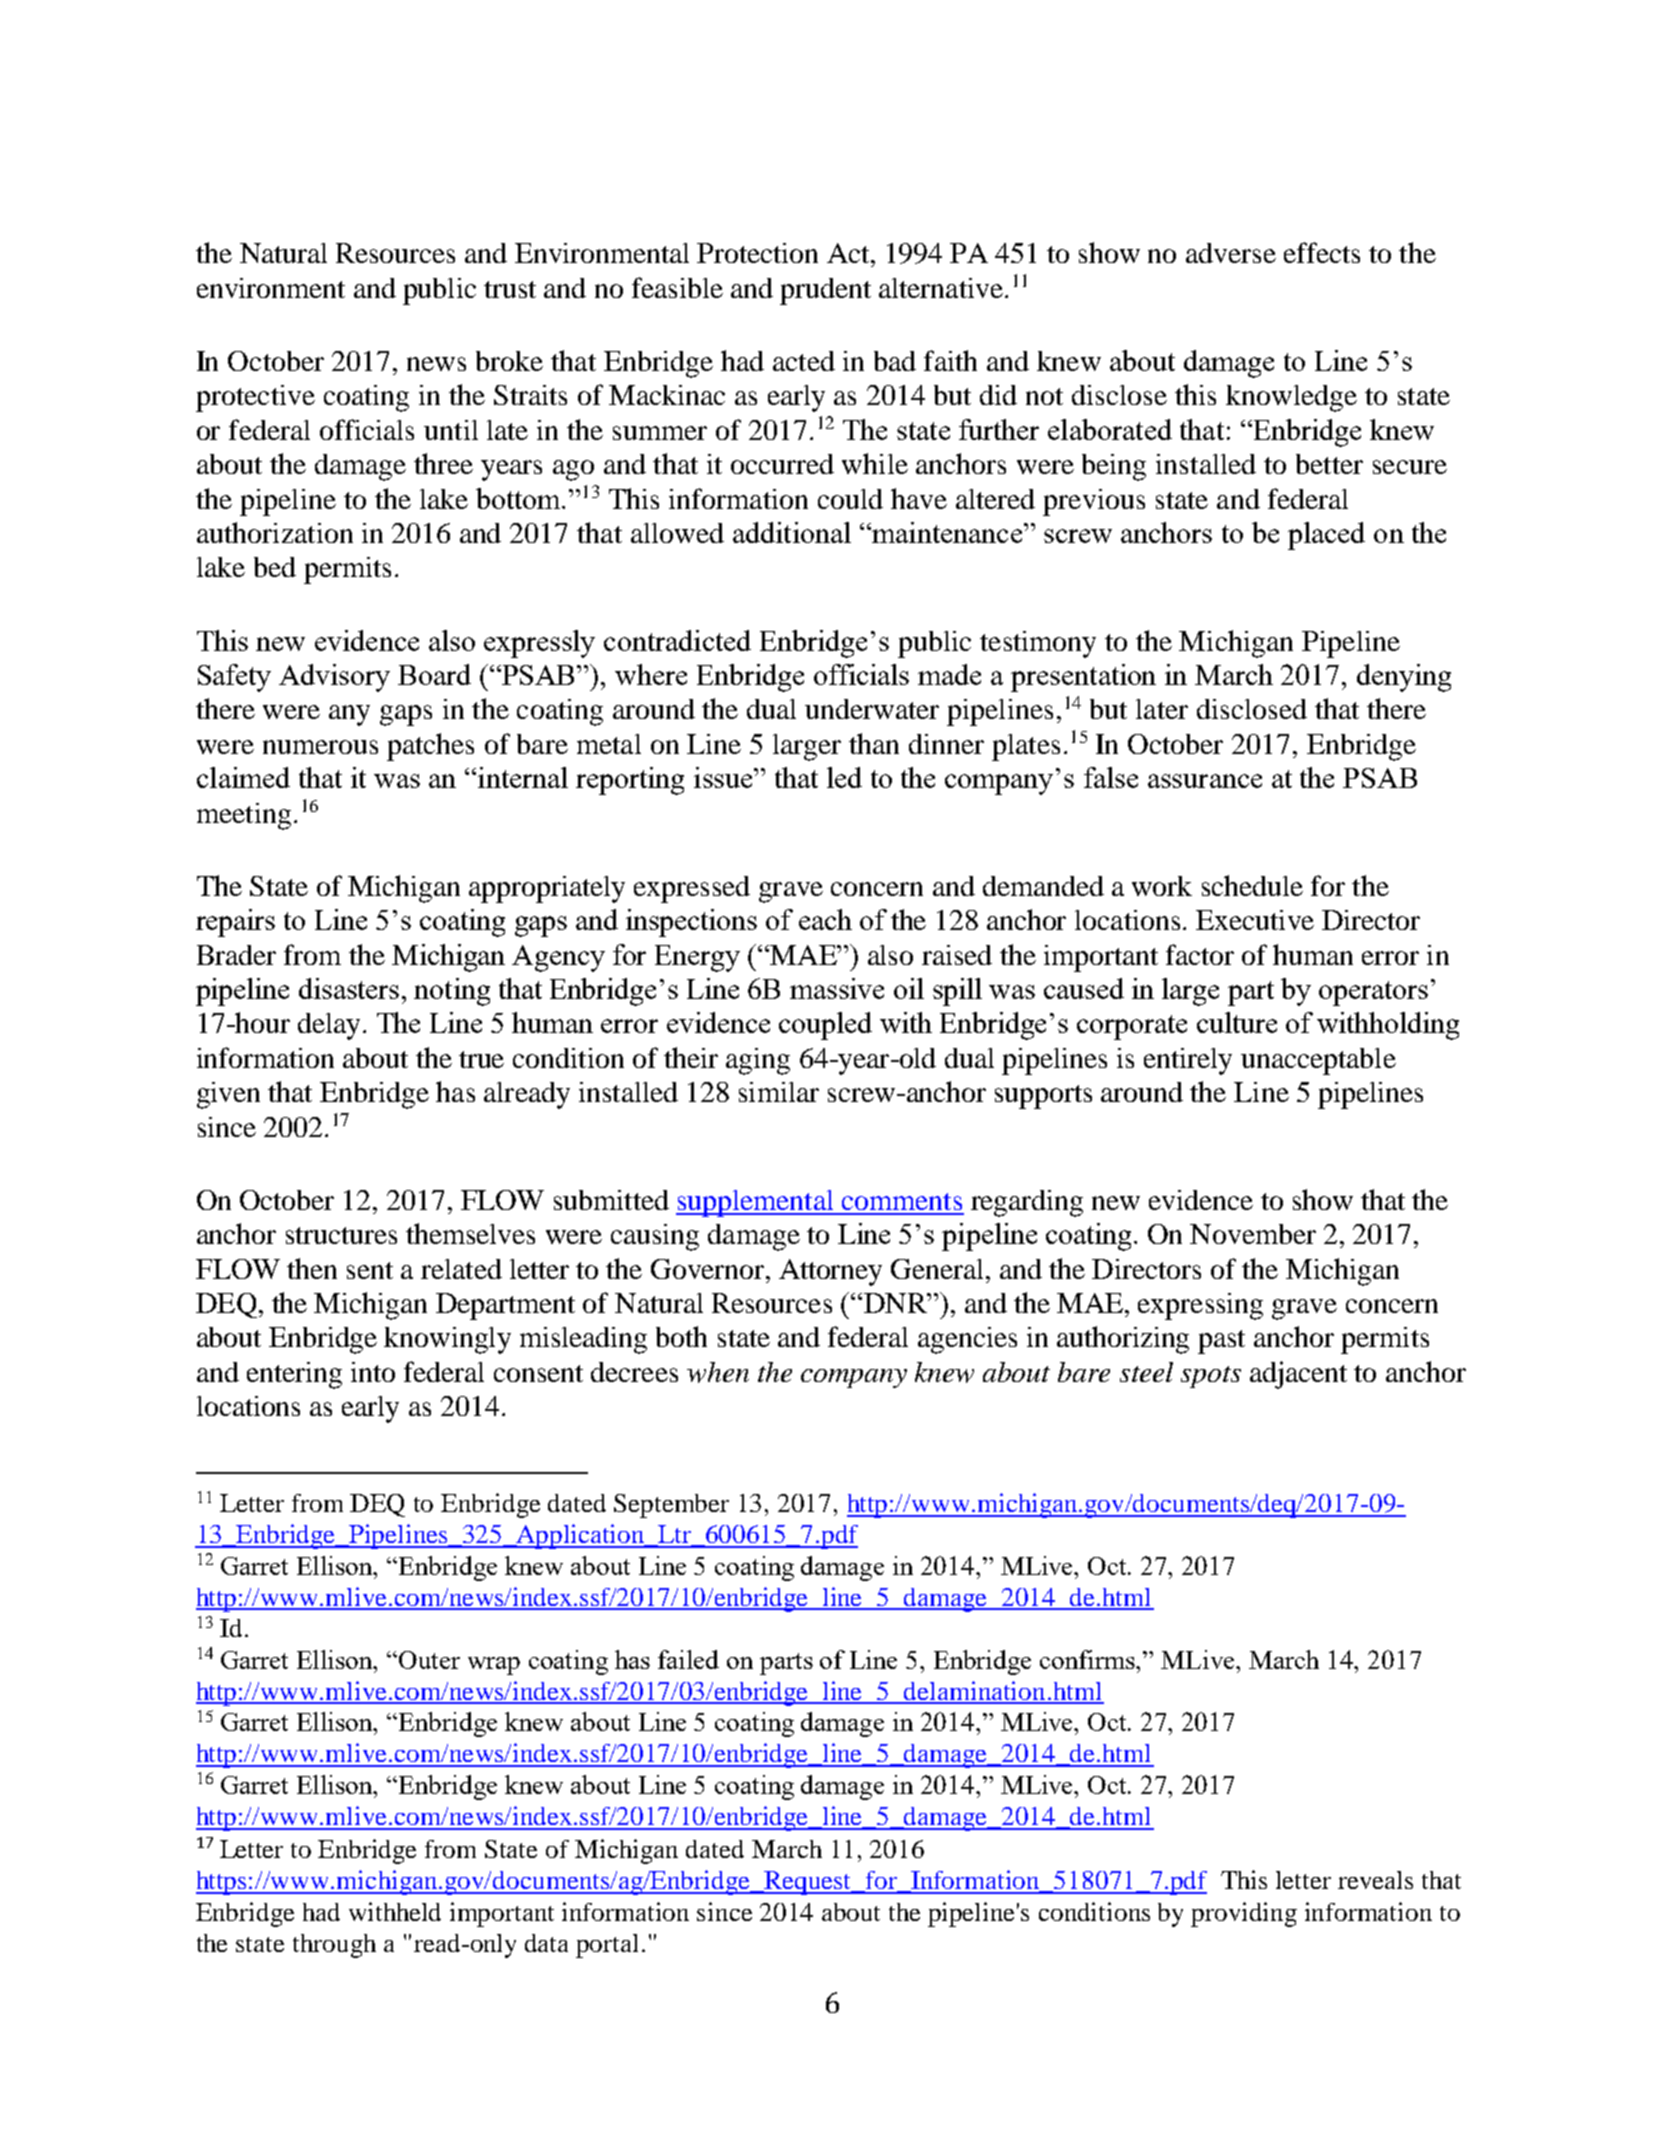 This screenshot has height=2154, width=1664. Describe the element at coordinates (510, 289) in the screenshot. I see `trust` at that location.
